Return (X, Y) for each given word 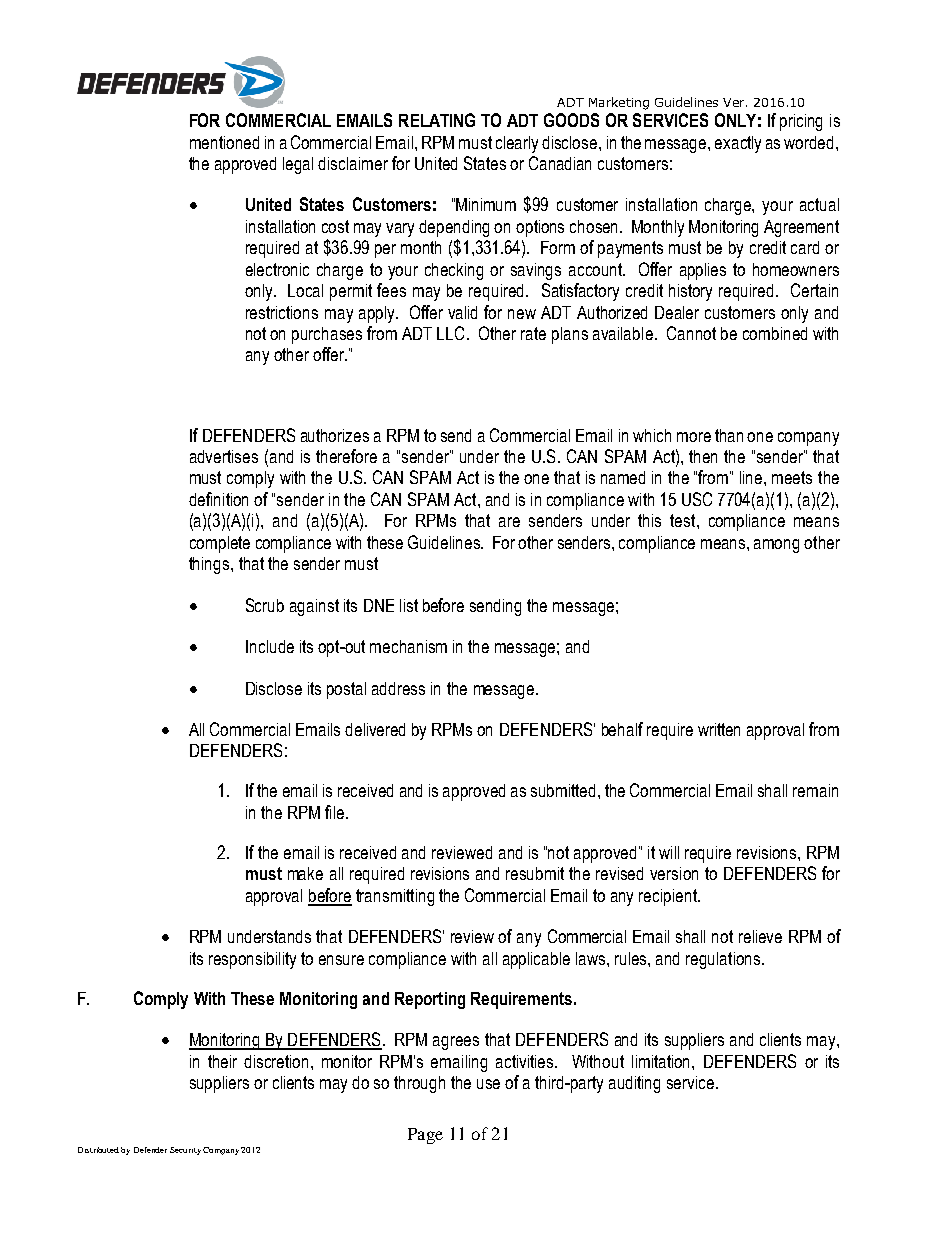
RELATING (437, 120)
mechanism (408, 646)
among (776, 546)
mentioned (224, 142)
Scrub (265, 605)
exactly (738, 144)
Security (185, 1151)
